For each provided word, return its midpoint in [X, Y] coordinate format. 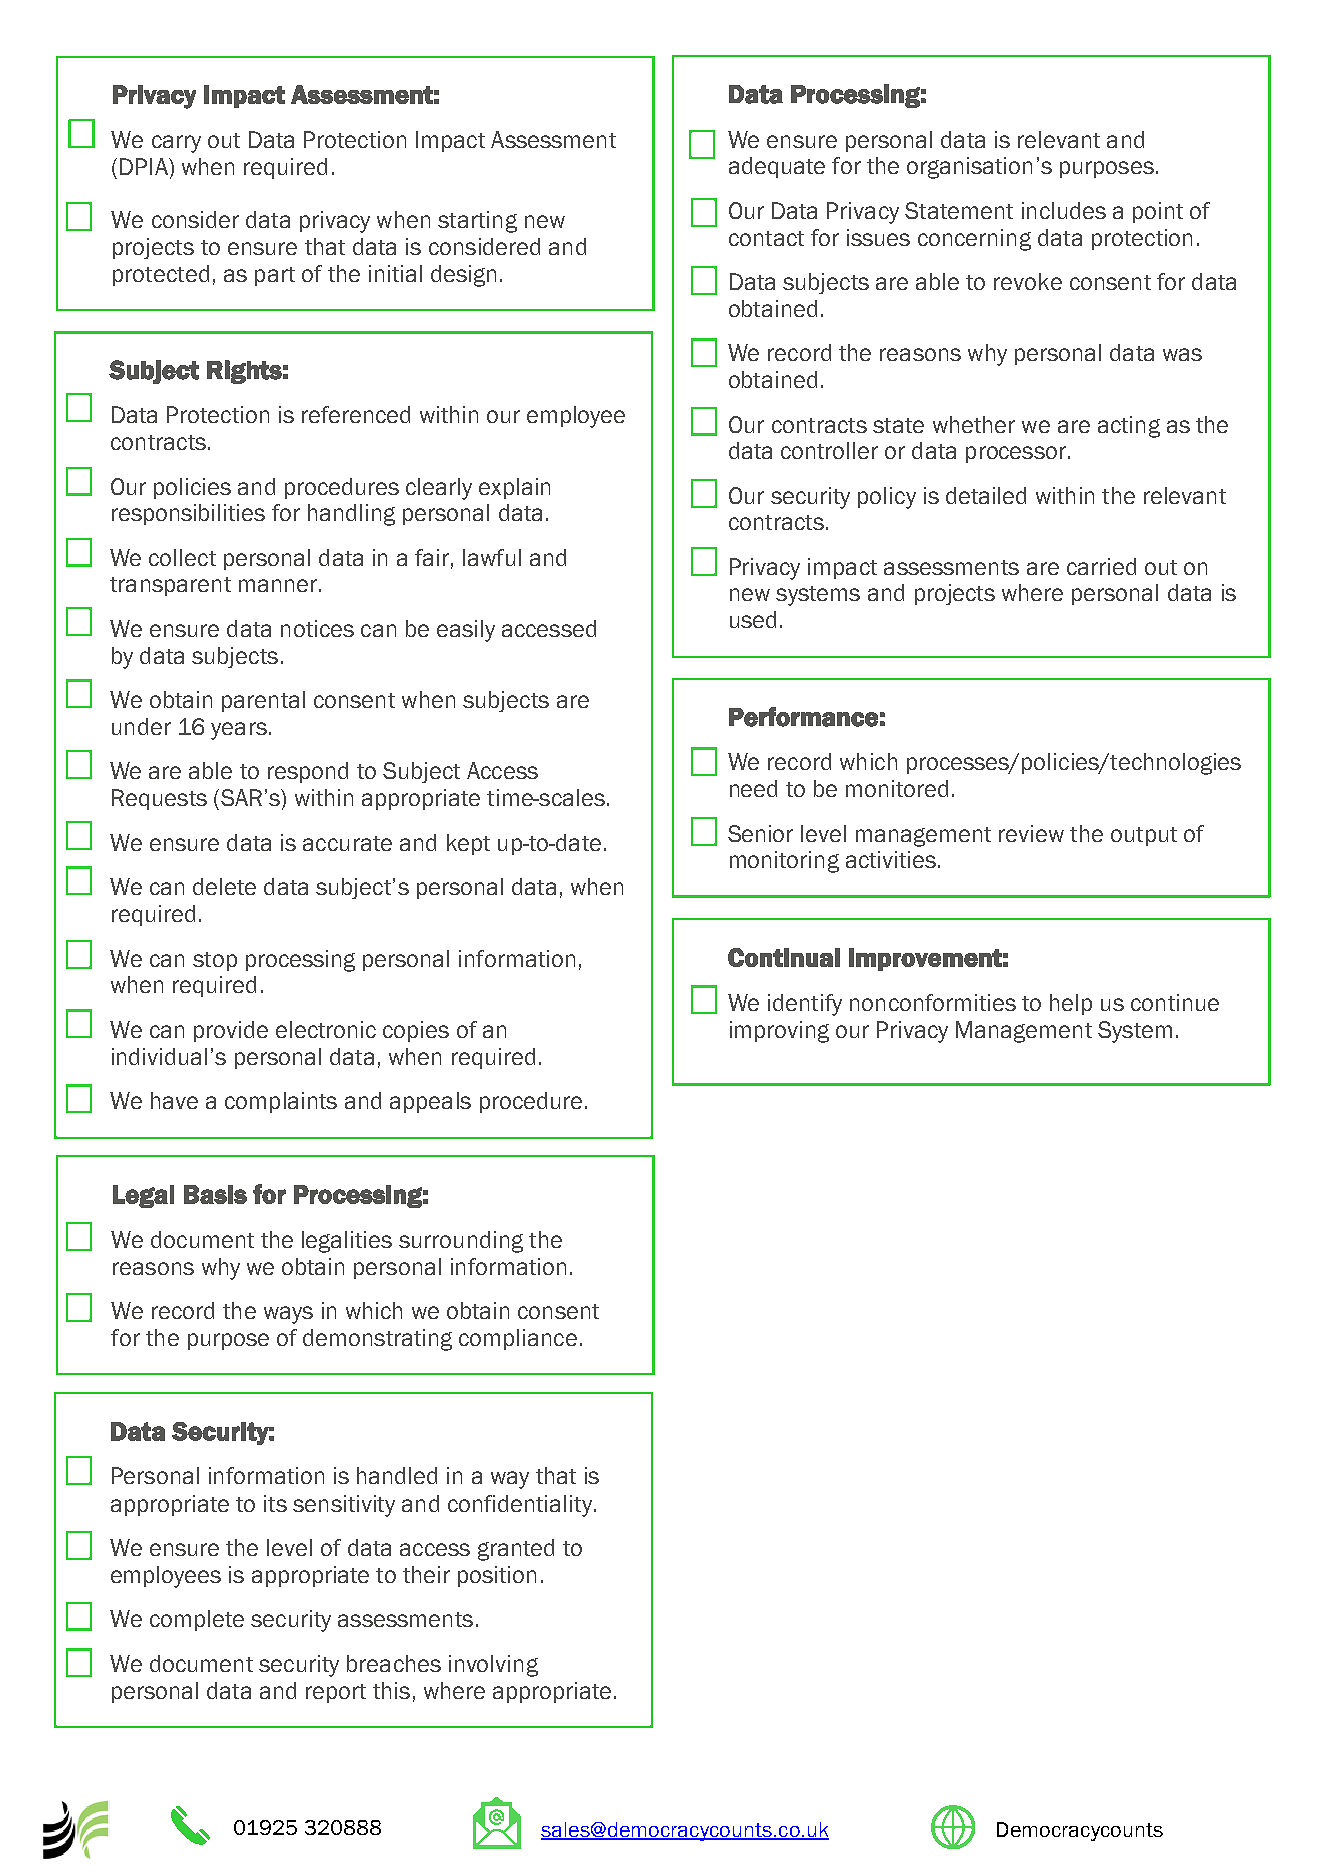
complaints [281, 1102]
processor [1016, 454]
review [1031, 833]
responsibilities [188, 514]
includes [1064, 210]
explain [514, 488]
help [1071, 1004]
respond [308, 772]
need [753, 788]
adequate [777, 167]
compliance [518, 1339]
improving [779, 1032]
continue [1175, 1002]
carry [176, 144]
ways [288, 1315]
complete [197, 1620]
